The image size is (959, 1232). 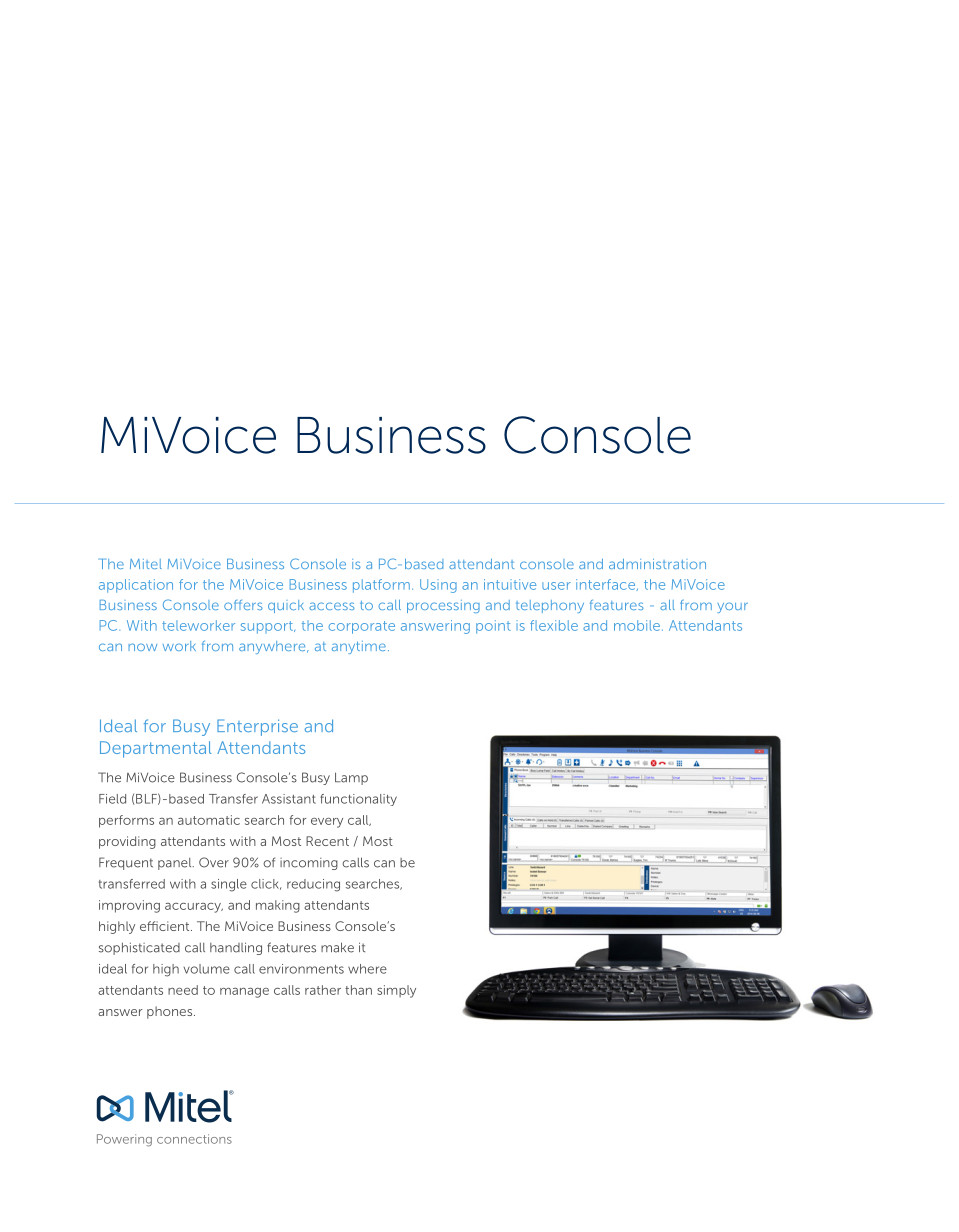 I want to click on Field, so click(x=112, y=799).
